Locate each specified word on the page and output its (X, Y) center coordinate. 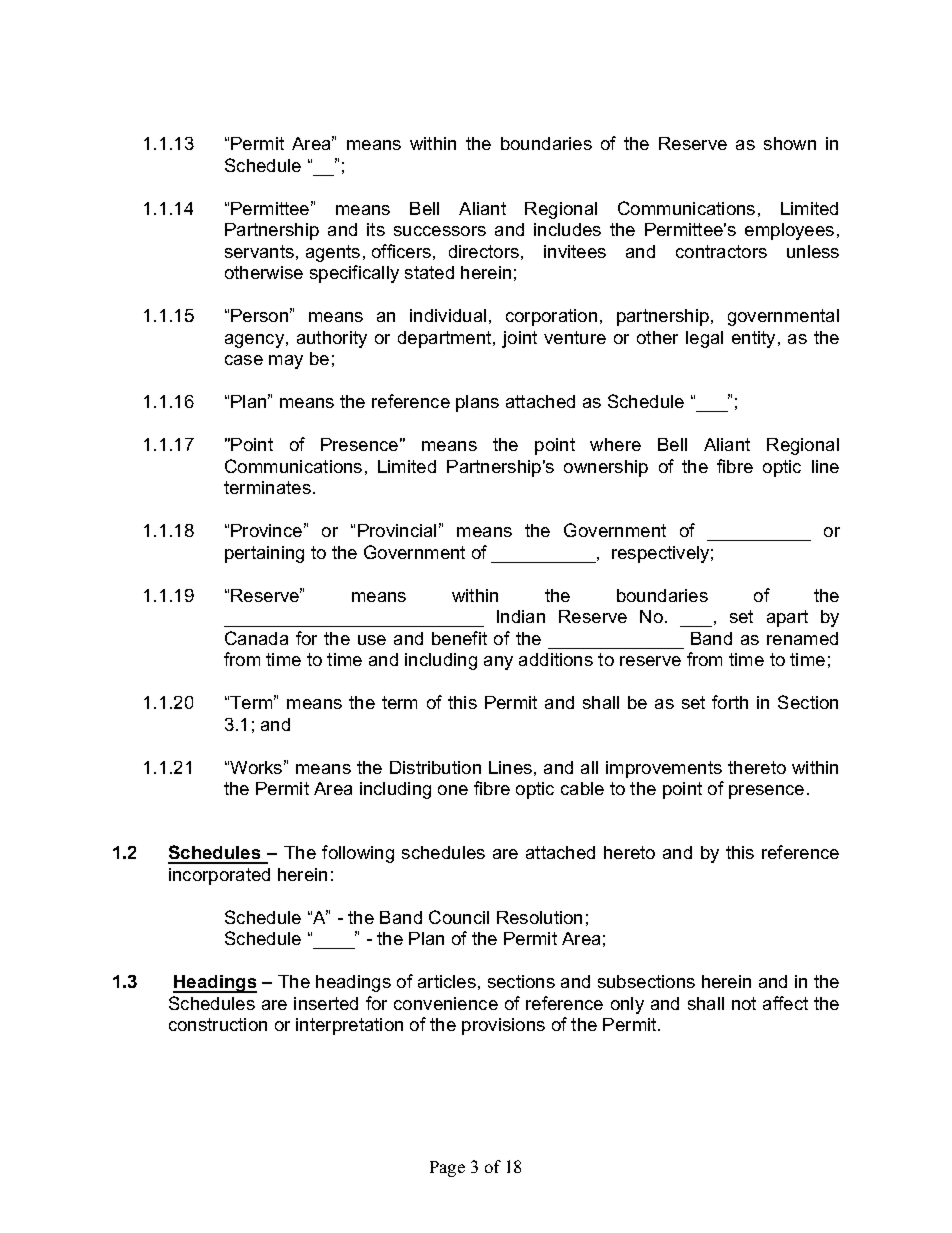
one (453, 790)
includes (567, 229)
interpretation (349, 1026)
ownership (606, 468)
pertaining (264, 554)
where (615, 444)
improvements (664, 769)
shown (790, 143)
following (358, 854)
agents (333, 253)
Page (447, 1169)
